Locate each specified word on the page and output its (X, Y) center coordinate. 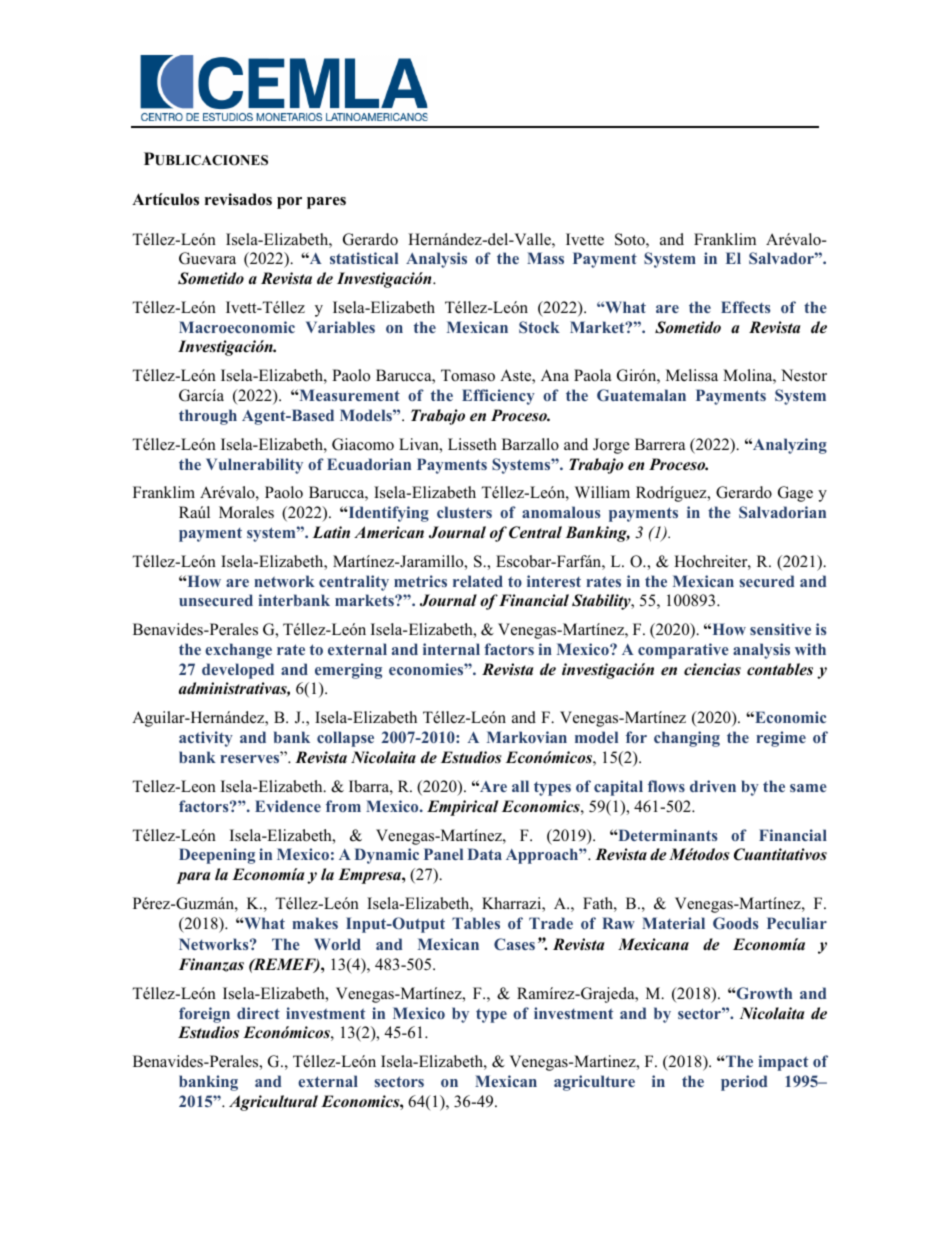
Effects (746, 307)
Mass (545, 258)
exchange (238, 651)
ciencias (712, 669)
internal (451, 649)
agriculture (594, 1083)
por (289, 203)
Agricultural (273, 1103)
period (744, 1083)
